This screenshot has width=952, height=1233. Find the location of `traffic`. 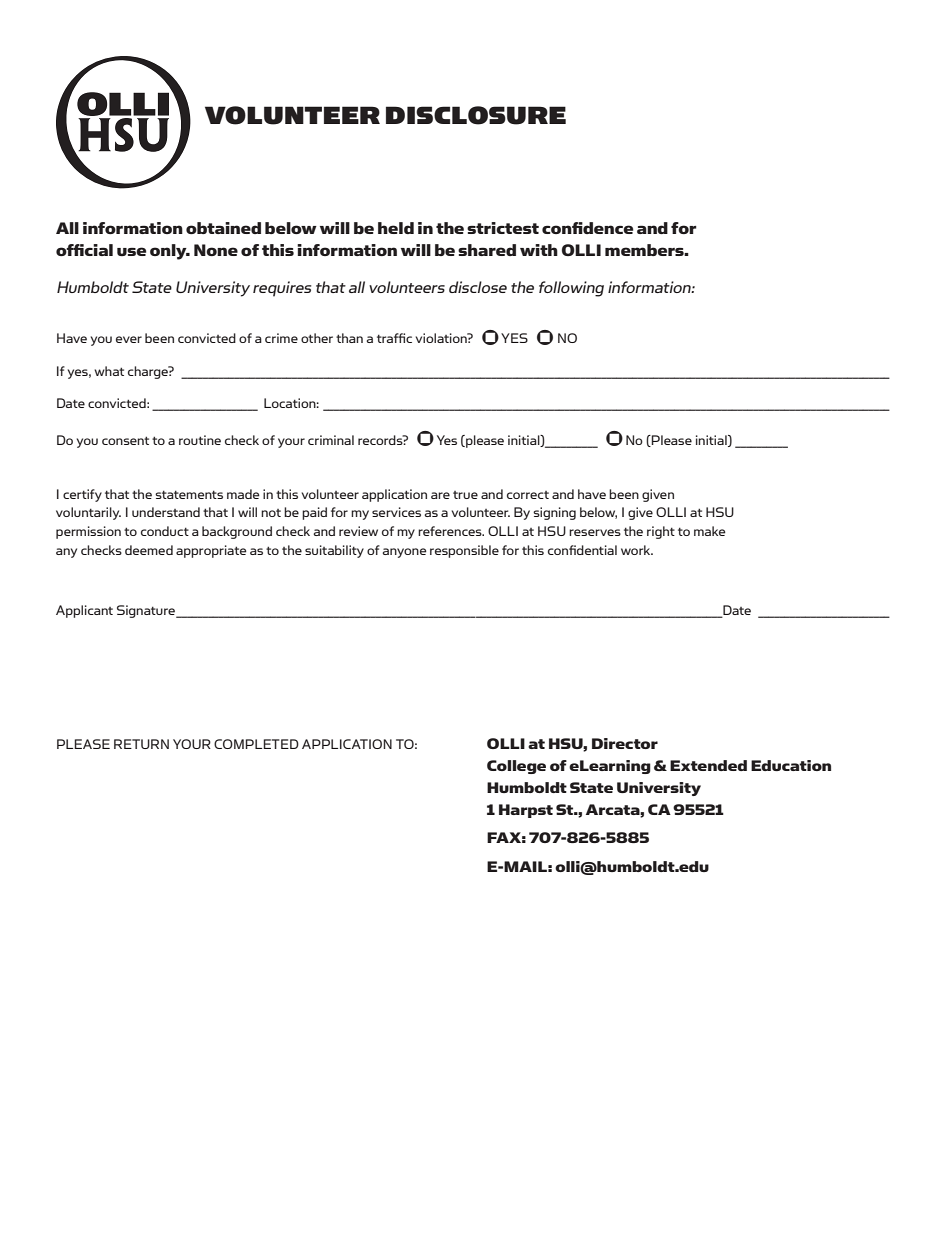

traffic is located at coordinates (394, 338).
